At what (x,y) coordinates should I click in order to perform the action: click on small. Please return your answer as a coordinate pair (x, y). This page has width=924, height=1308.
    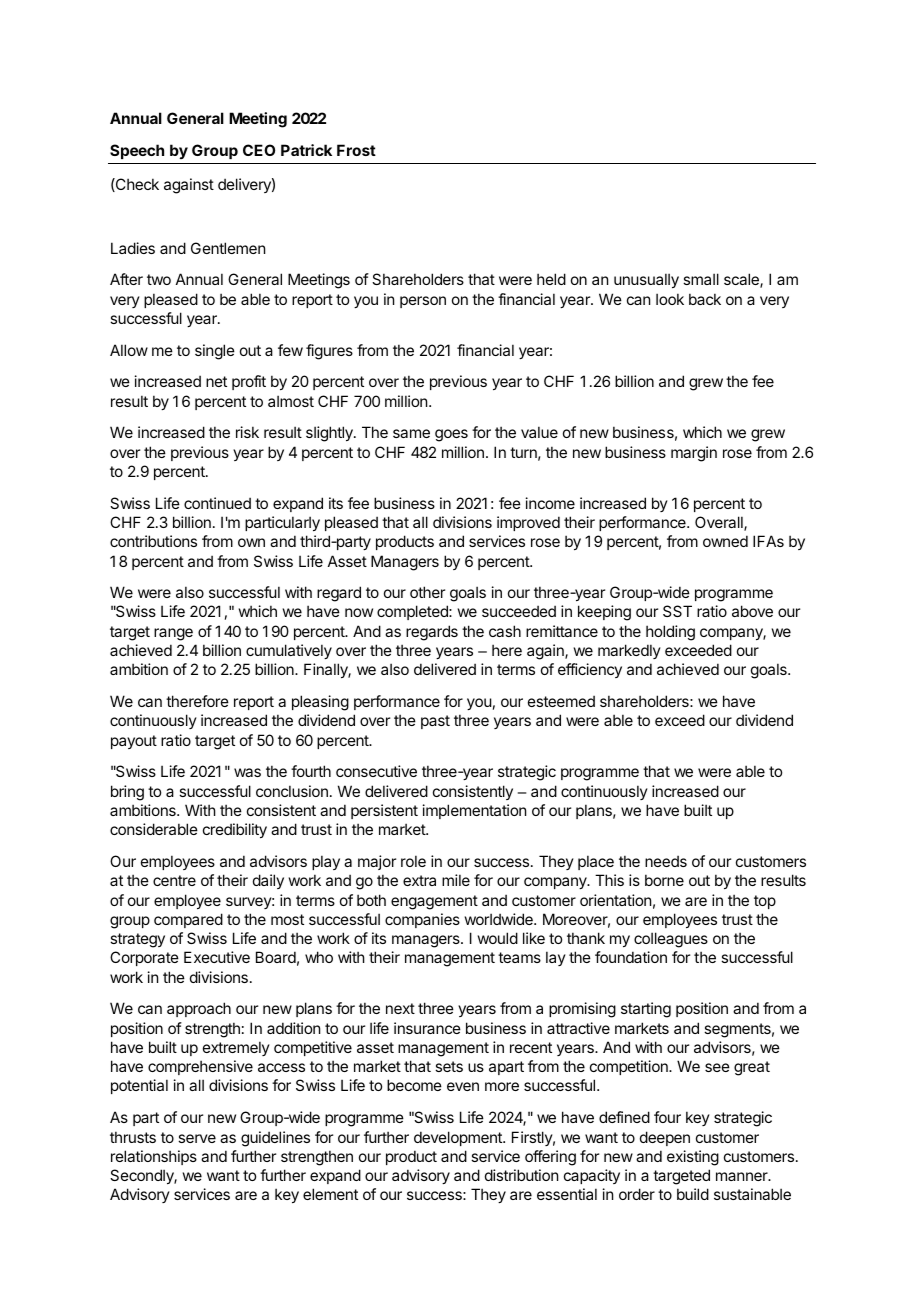
    Looking at the image, I should click on (701, 279).
